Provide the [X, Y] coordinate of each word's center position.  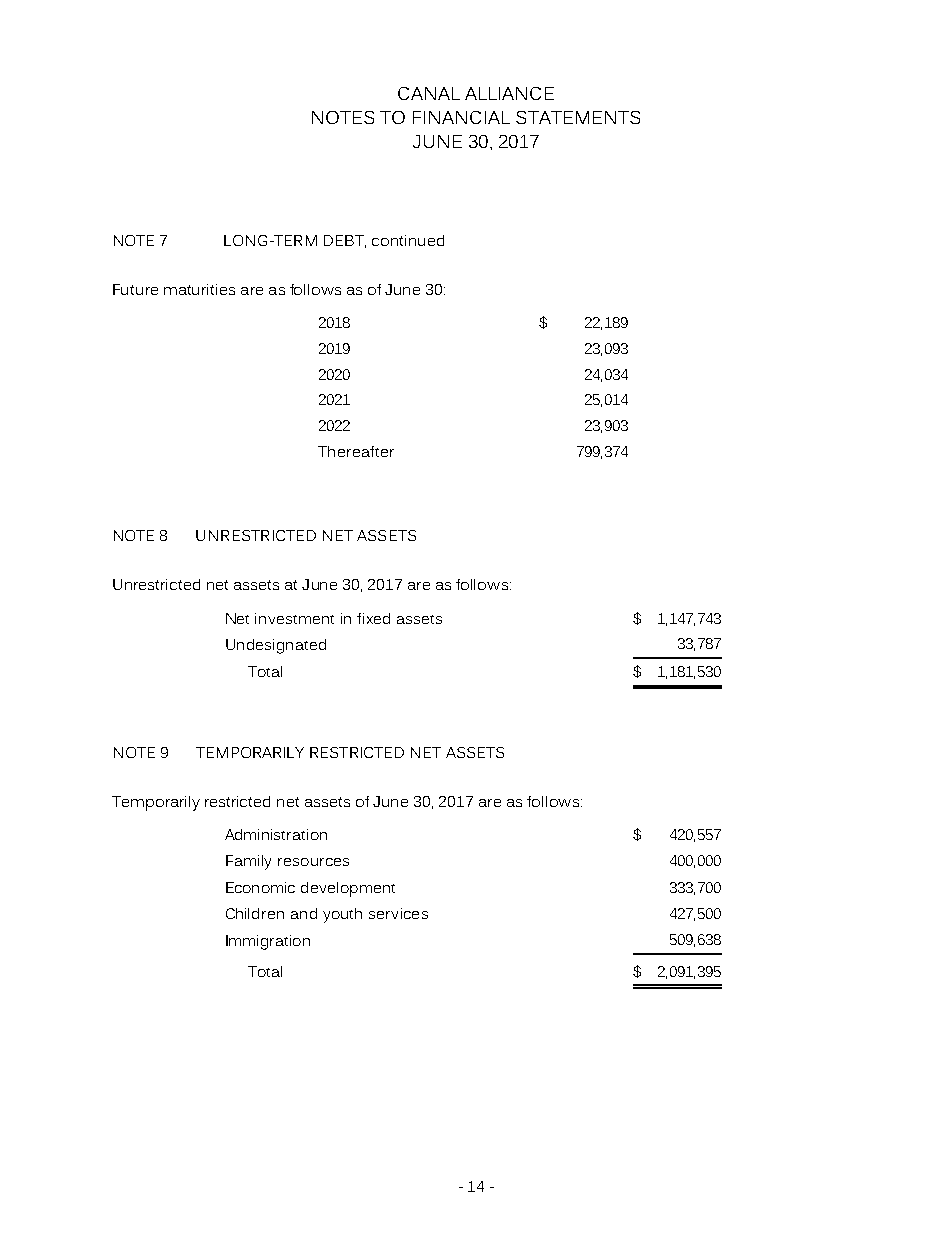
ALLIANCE [509, 93]
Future [135, 289]
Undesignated [276, 646]
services [398, 913]
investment [294, 618]
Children [255, 913]
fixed [373, 618]
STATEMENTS [578, 117]
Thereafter [356, 451]
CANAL [429, 93]
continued [408, 240]
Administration [276, 834]
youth [342, 915]
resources [313, 862]
